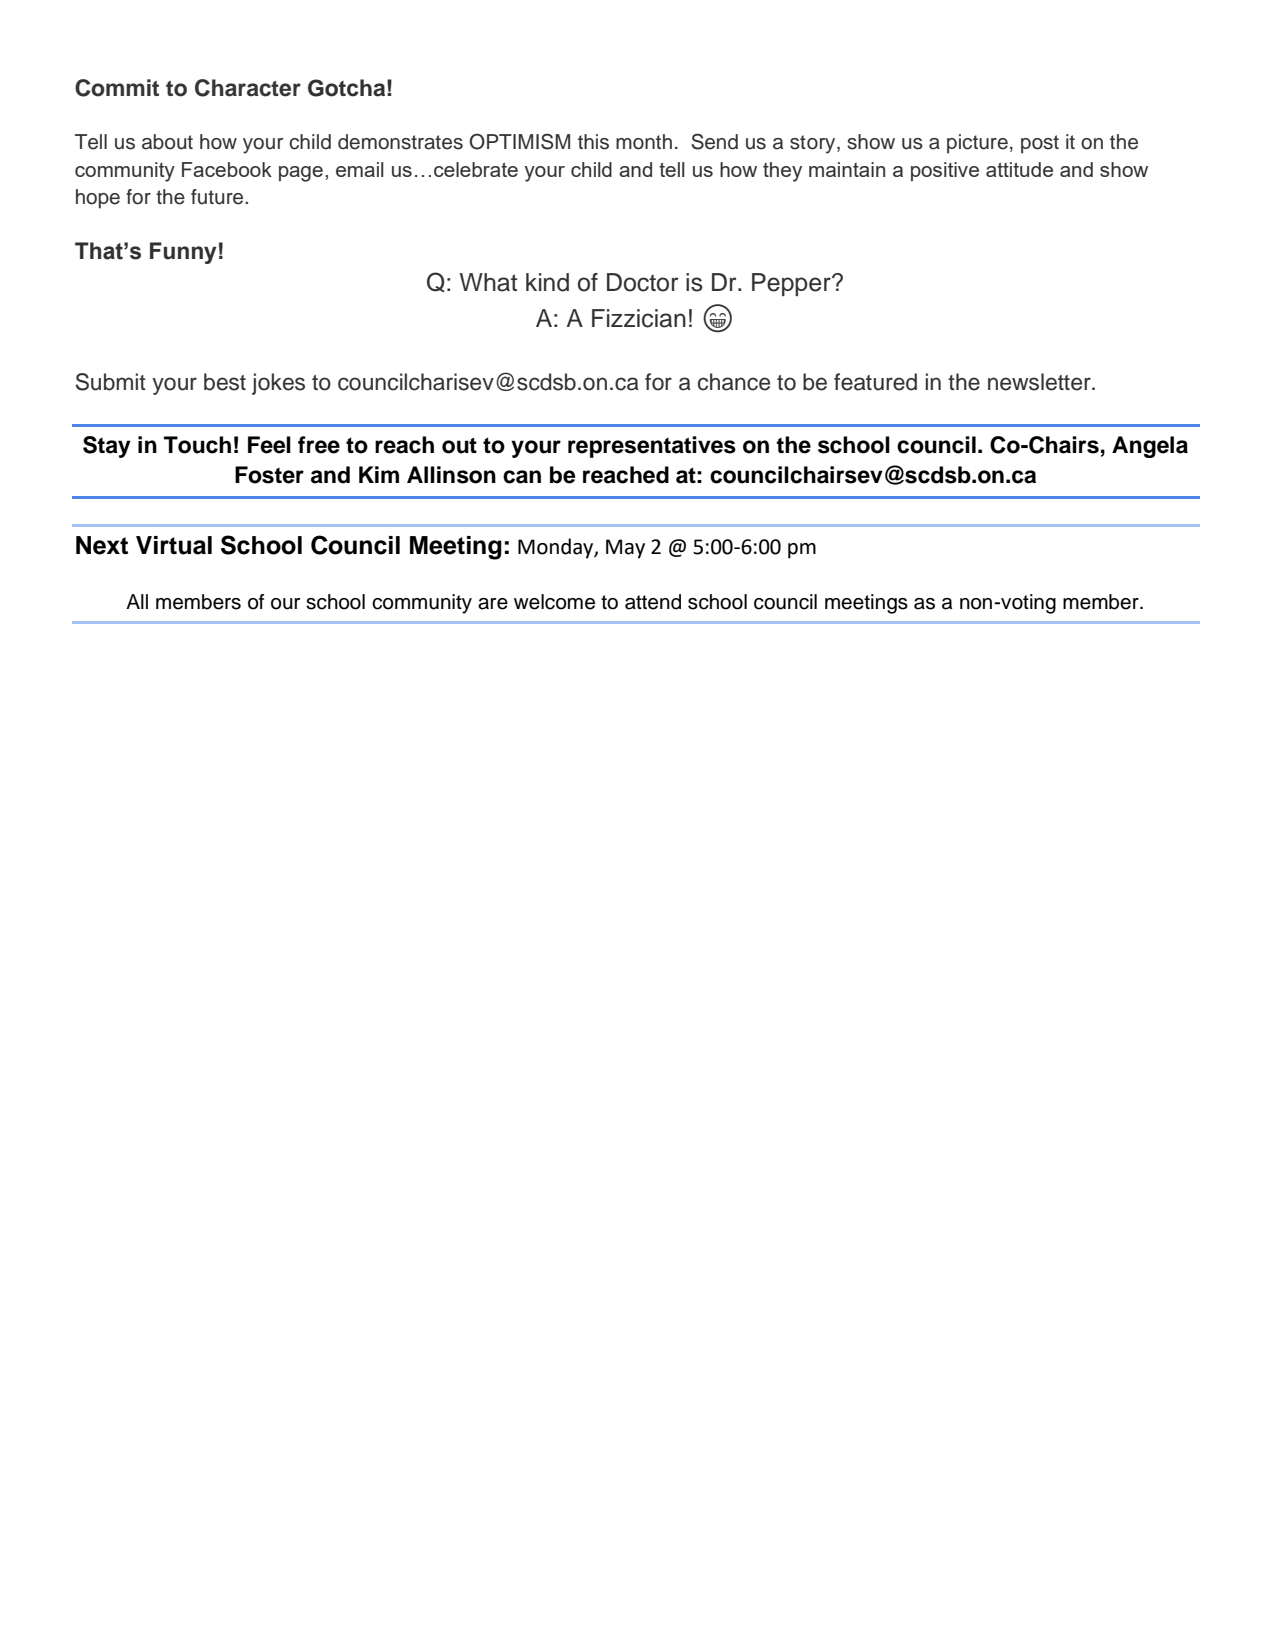 The image size is (1271, 1645). What do you see at coordinates (248, 88) in the page?
I see `Character` at bounding box center [248, 88].
